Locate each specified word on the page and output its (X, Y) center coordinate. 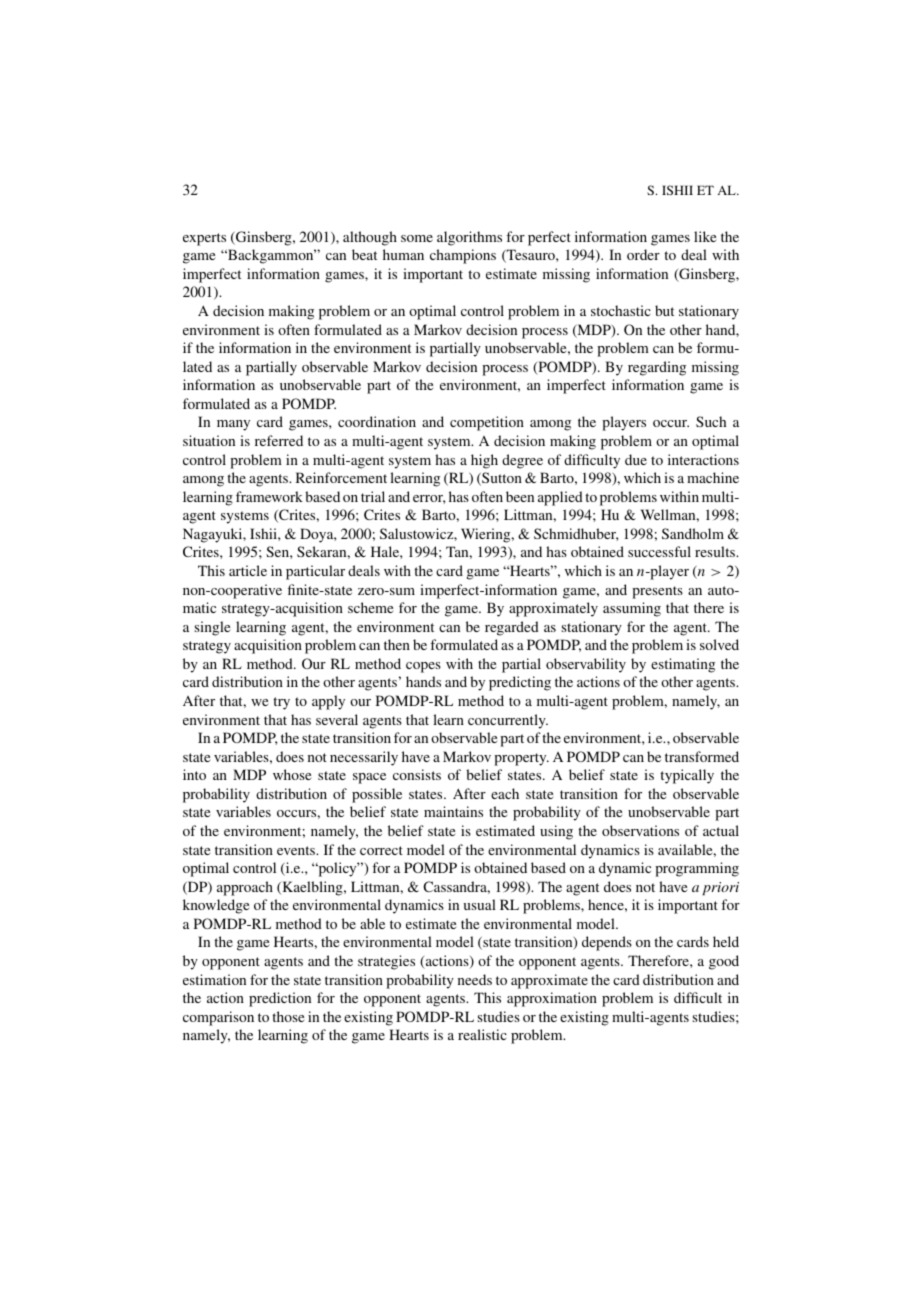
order (643, 254)
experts (204, 239)
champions (463, 256)
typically (687, 776)
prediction (280, 999)
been (520, 496)
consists (417, 774)
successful (659, 551)
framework (269, 496)
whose (292, 774)
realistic (482, 1034)
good (724, 962)
